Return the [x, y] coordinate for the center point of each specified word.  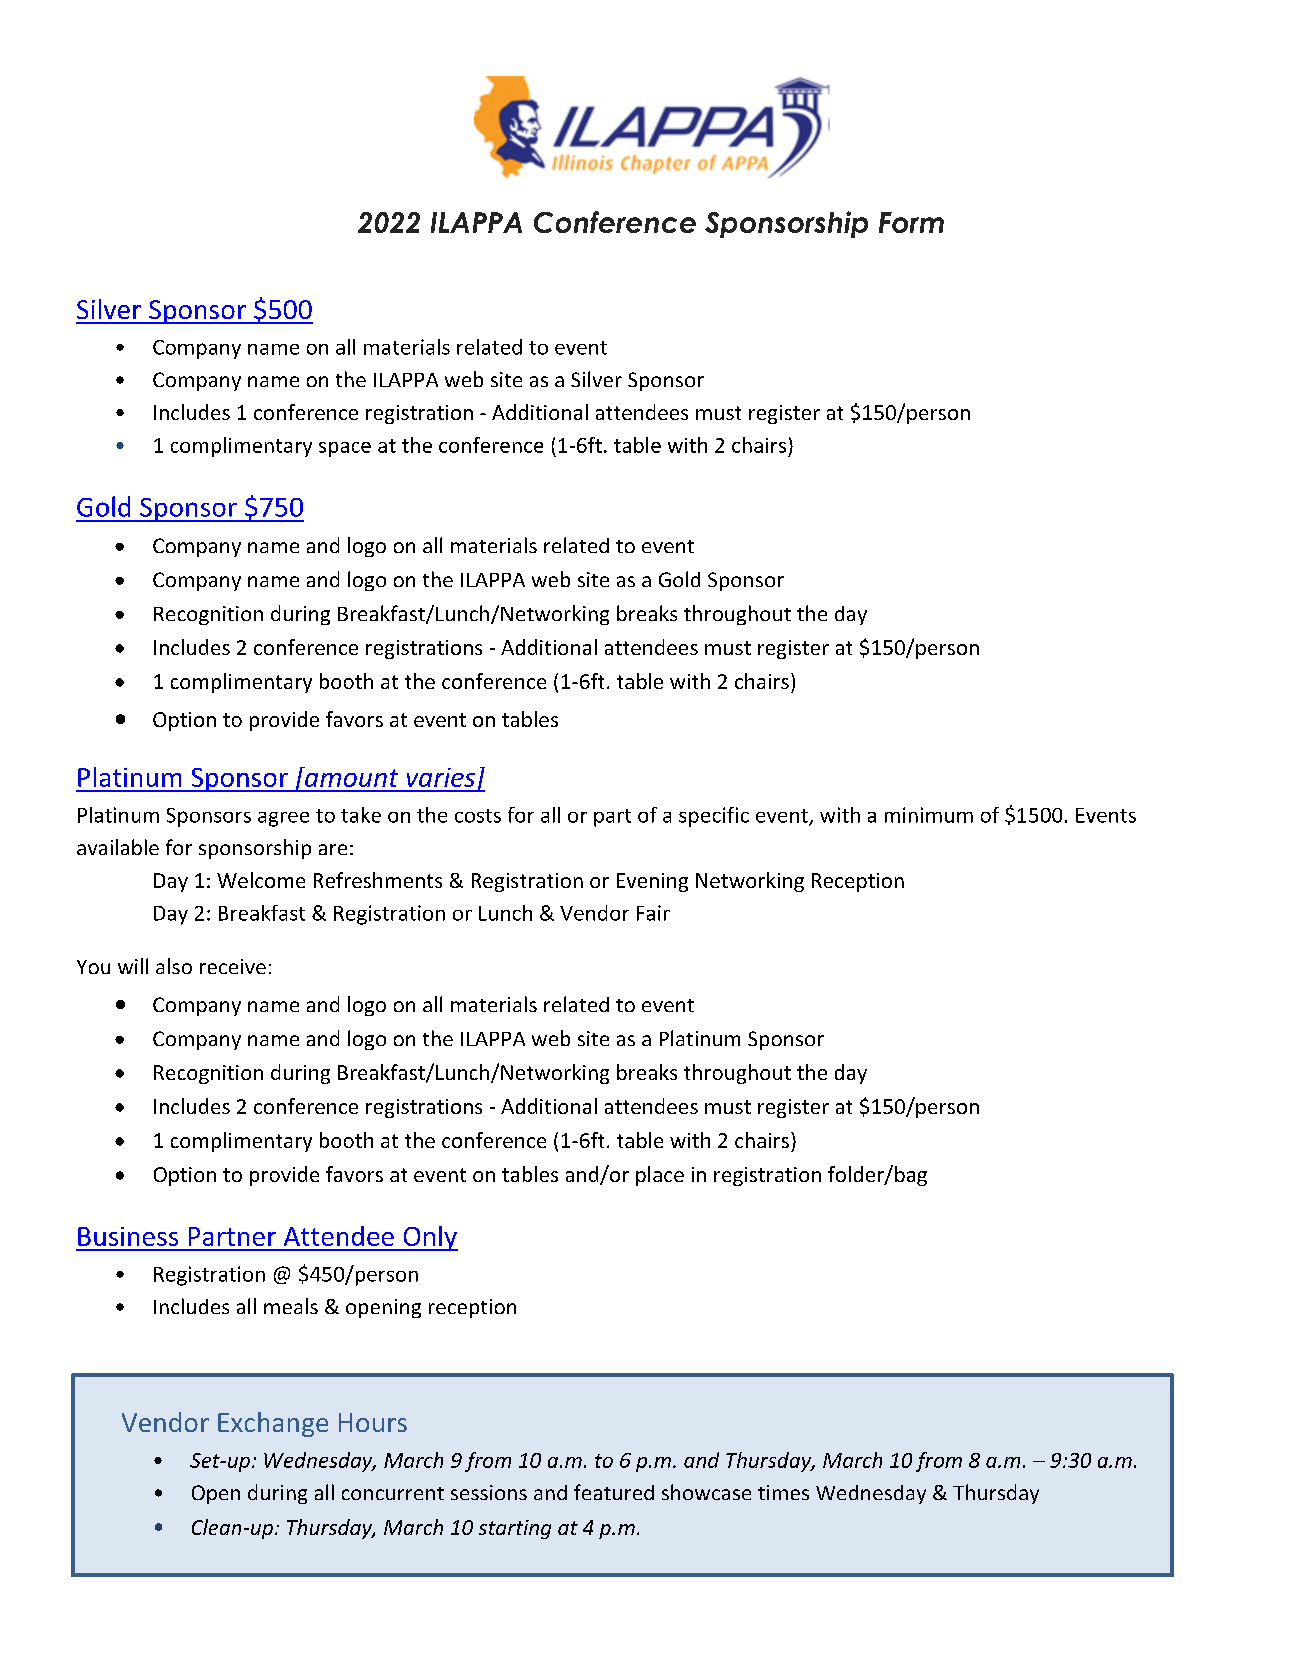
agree [283, 819]
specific [714, 817]
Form [911, 222]
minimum [929, 815]
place [660, 1176]
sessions [489, 1492]
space [345, 449]
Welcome [261, 880]
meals [291, 1306]
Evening [652, 882]
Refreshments [378, 880]
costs [478, 816]
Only [429, 1238]
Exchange [273, 1424]
